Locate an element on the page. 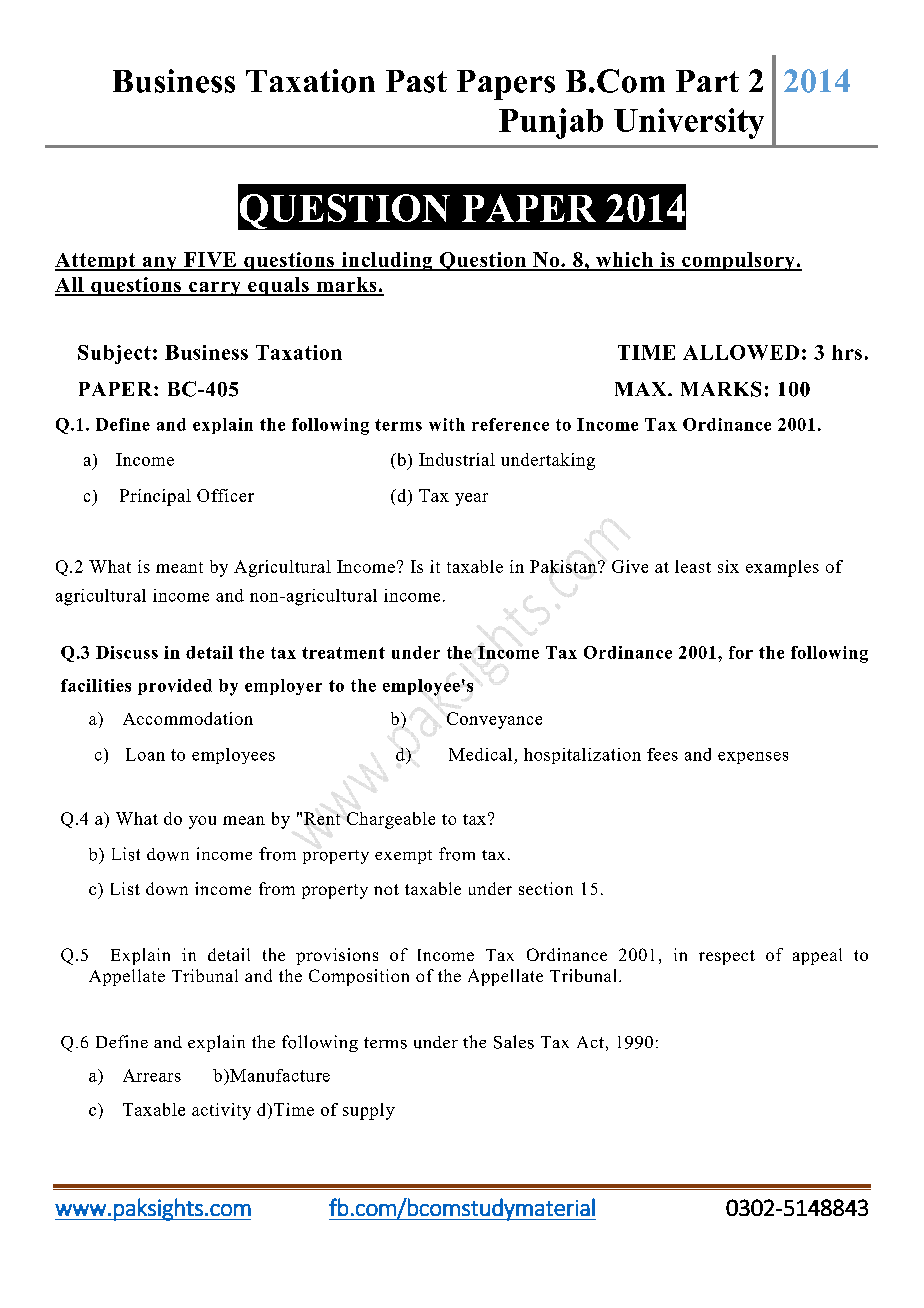  Medical is located at coordinates (480, 754).
